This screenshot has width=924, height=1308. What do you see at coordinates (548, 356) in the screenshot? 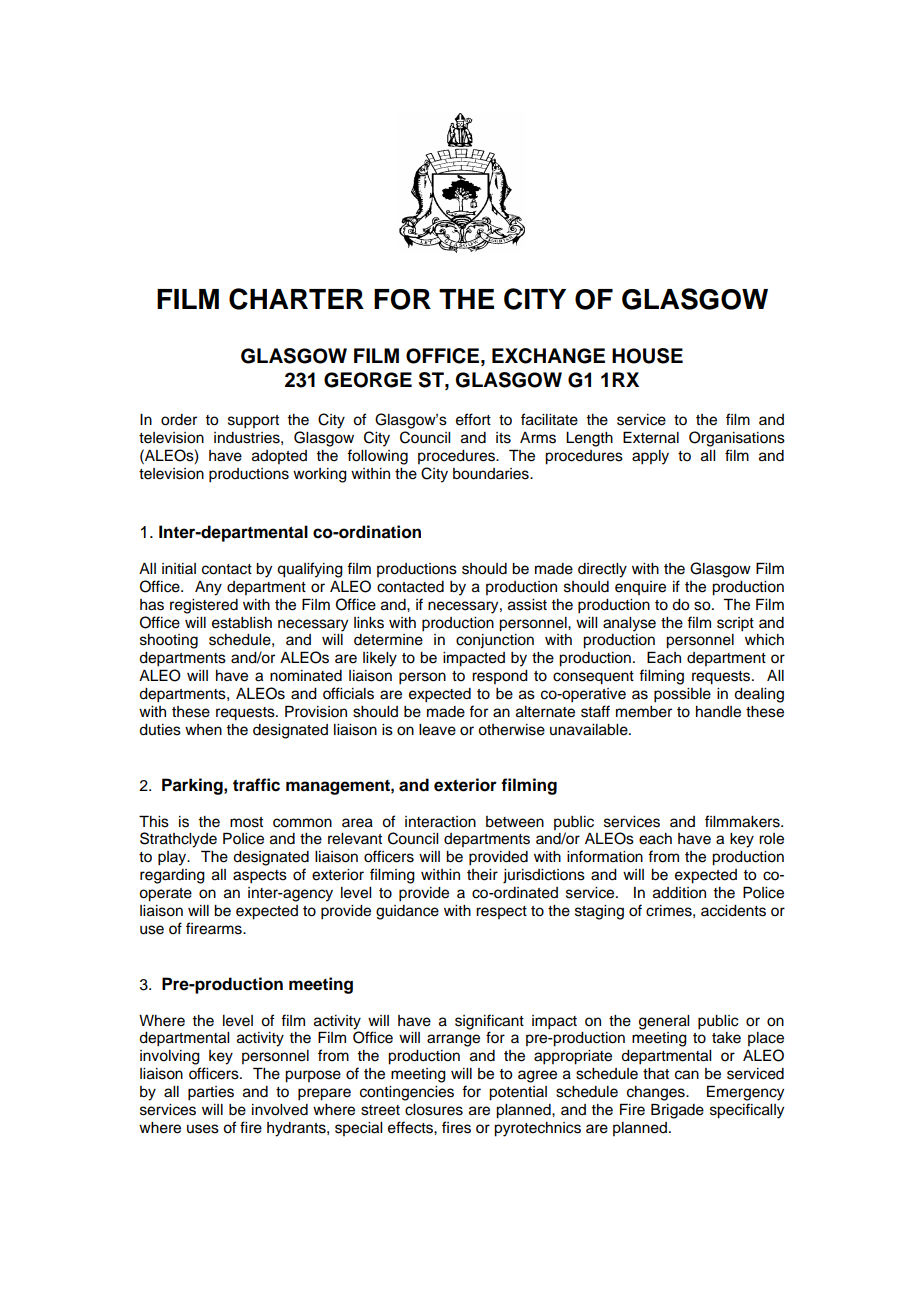
I see `EXCHANGE` at bounding box center [548, 356].
